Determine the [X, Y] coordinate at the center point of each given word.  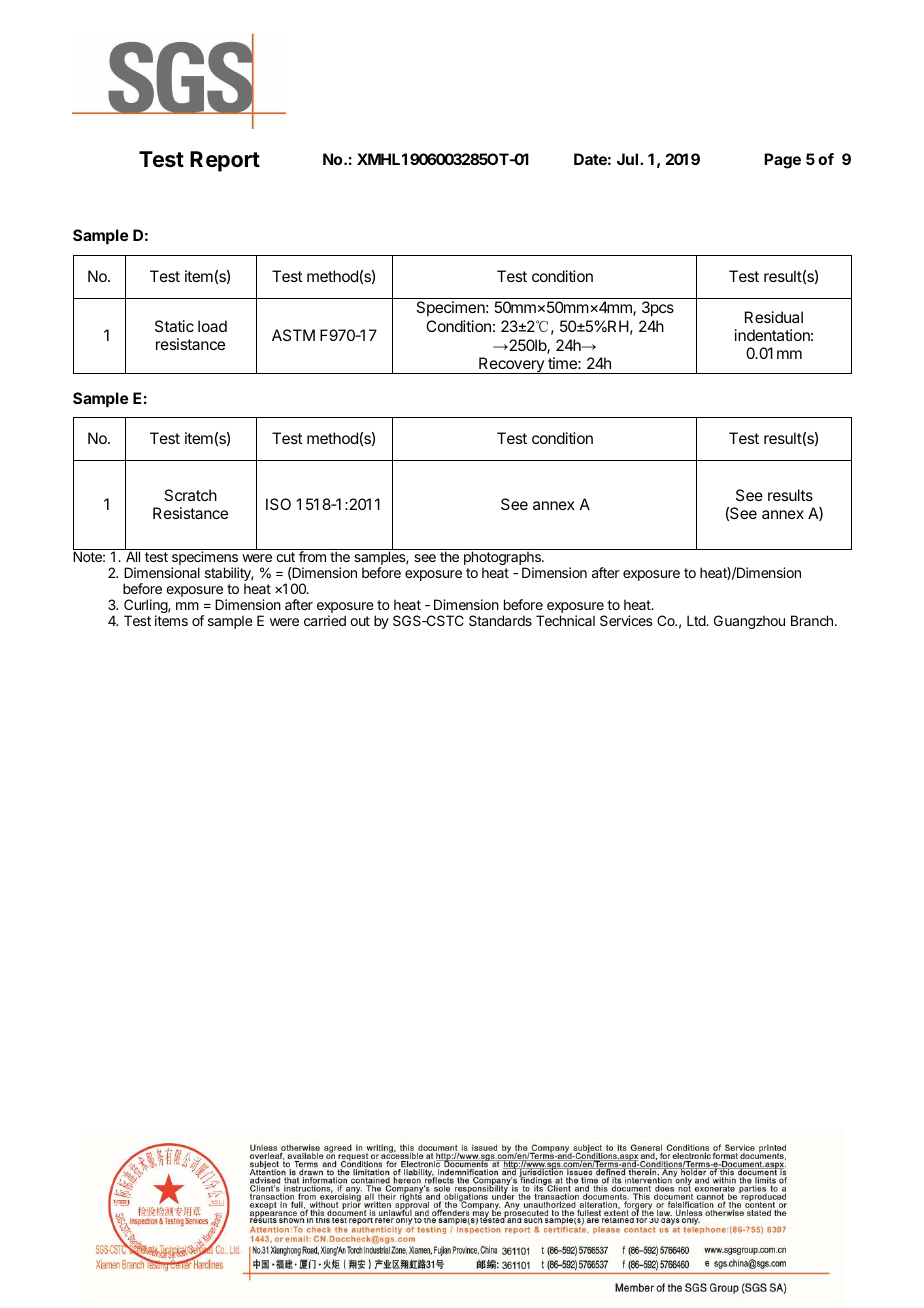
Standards [500, 620]
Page [782, 161]
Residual [774, 317]
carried [325, 620]
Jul [629, 159]
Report [225, 161]
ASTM [293, 335]
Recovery [511, 365]
